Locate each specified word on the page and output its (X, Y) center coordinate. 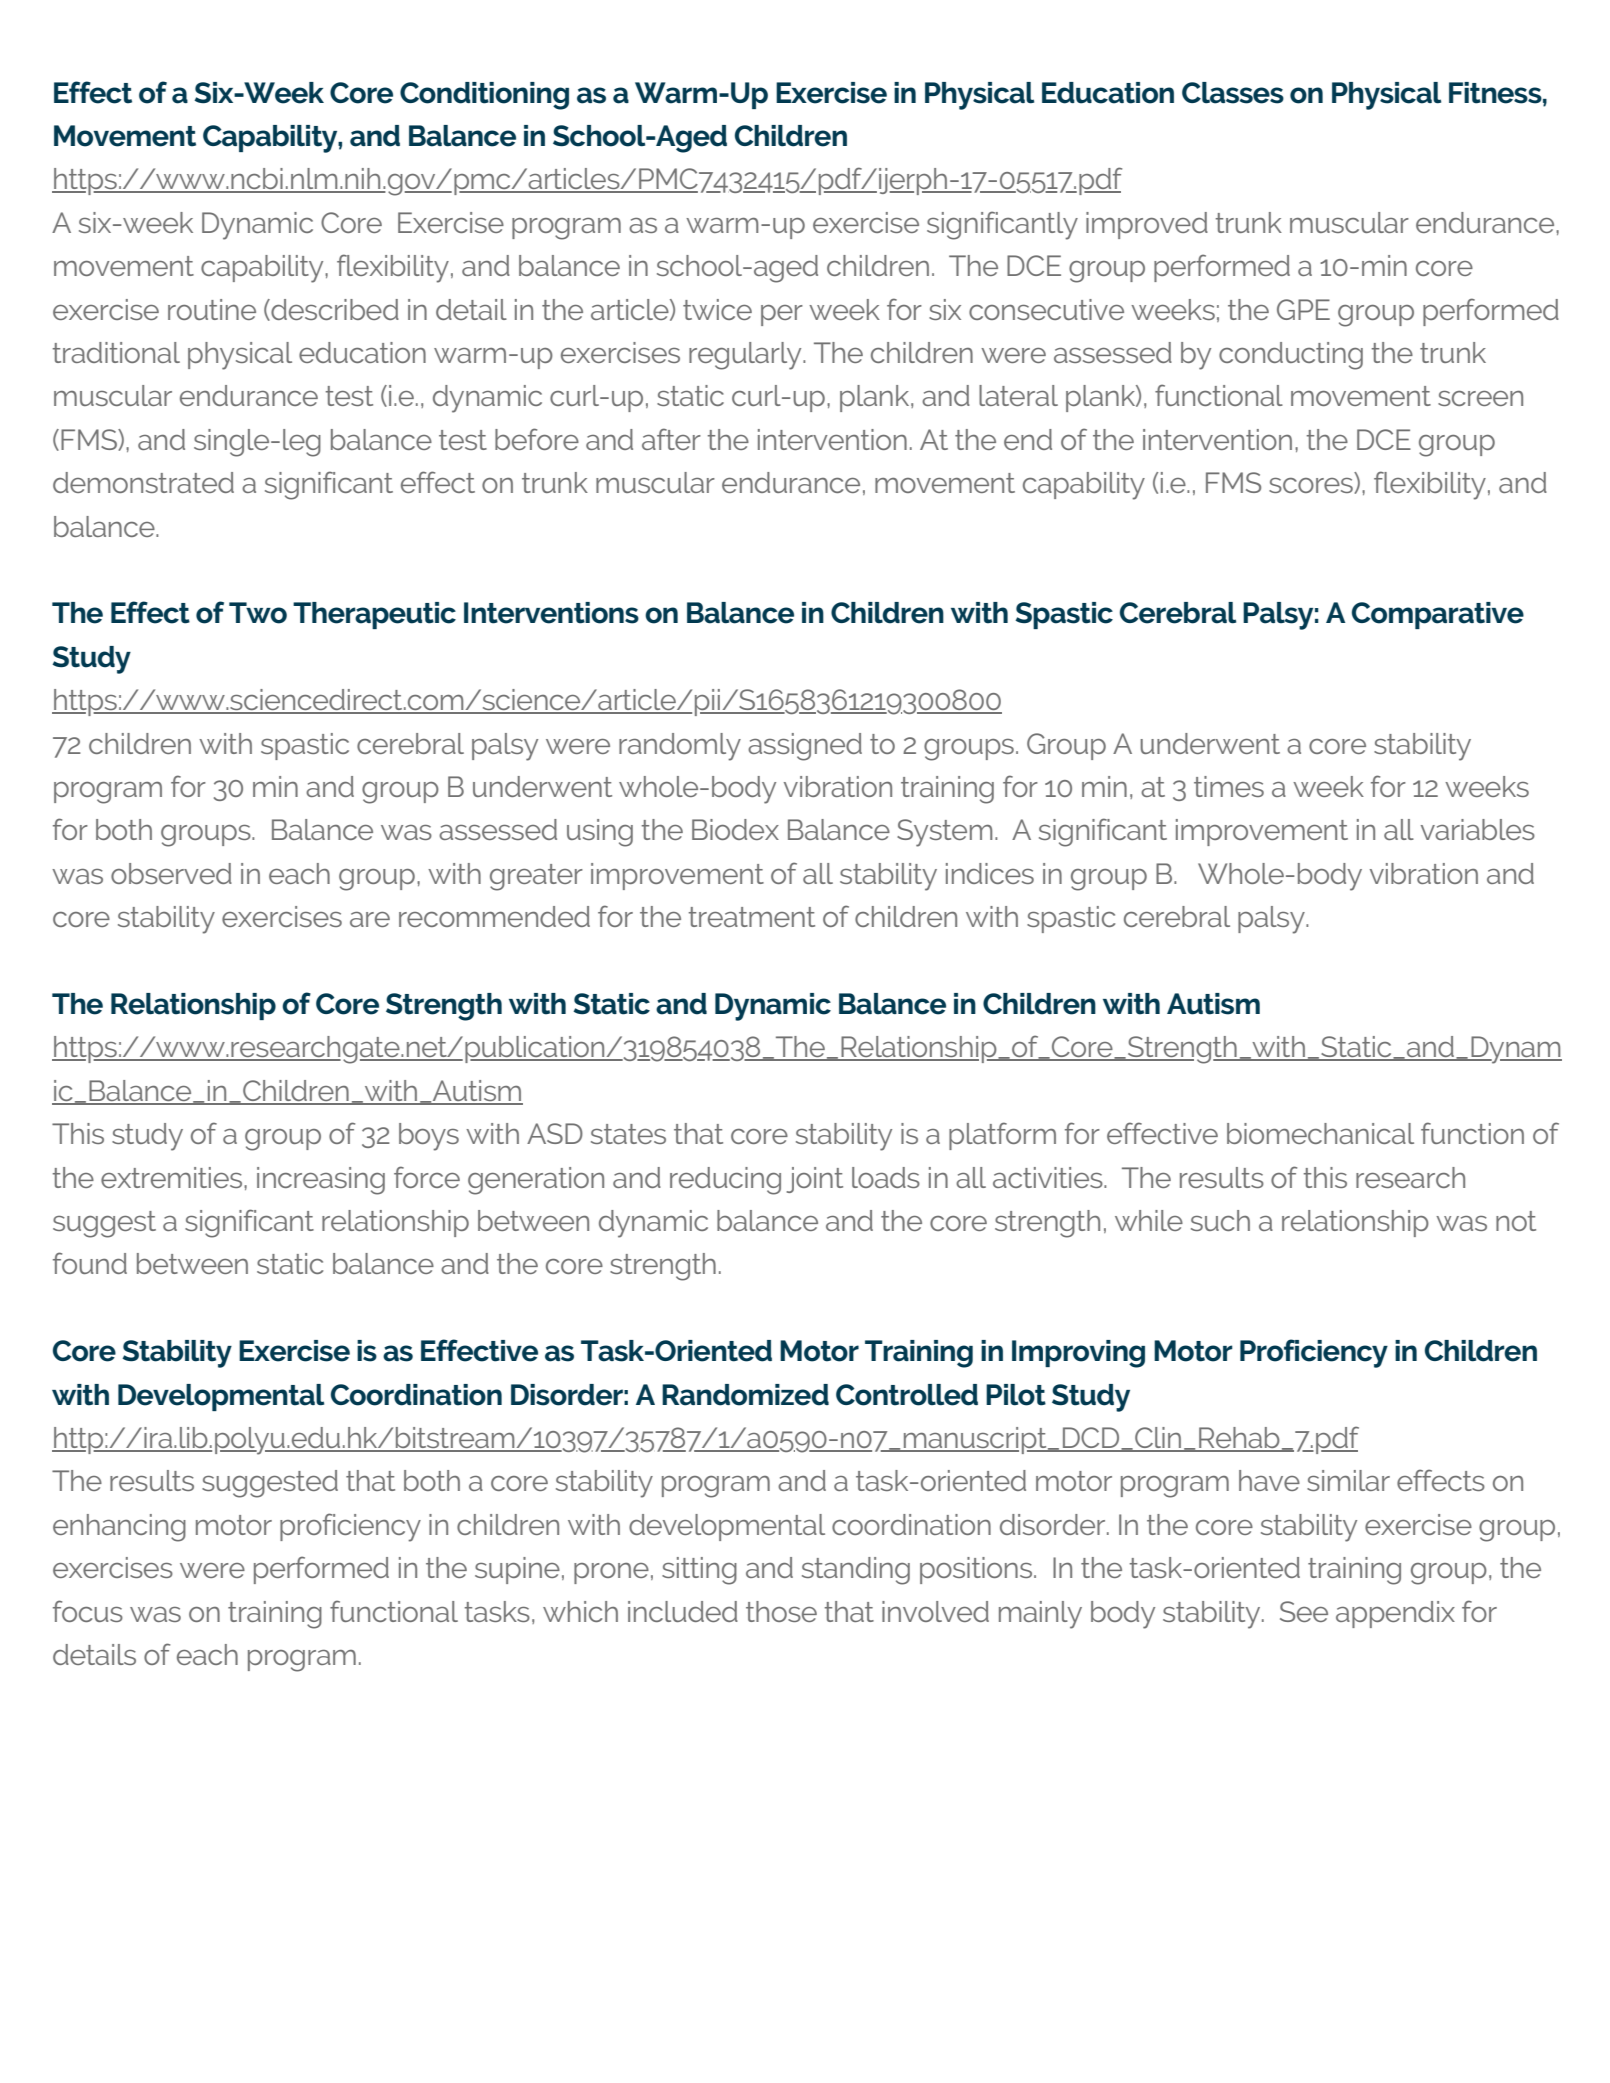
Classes (1233, 93)
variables (1478, 829)
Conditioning (484, 96)
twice (717, 309)
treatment (752, 917)
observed (171, 873)
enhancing (119, 1528)
